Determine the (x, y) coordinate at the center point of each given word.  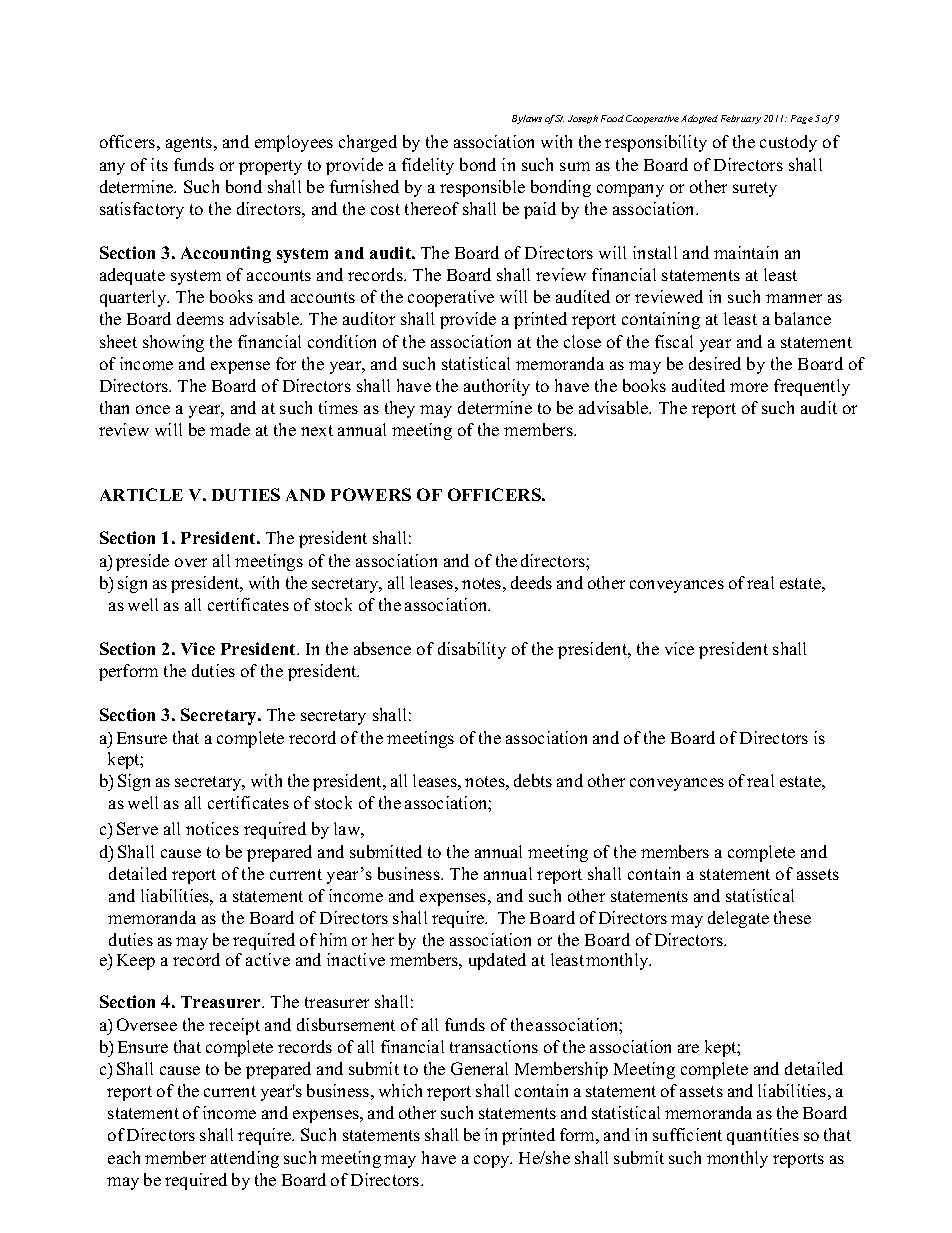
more (749, 387)
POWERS (371, 494)
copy (493, 1161)
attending (245, 1159)
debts (533, 780)
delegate (738, 919)
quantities (763, 1136)
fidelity (428, 166)
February (741, 119)
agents (190, 144)
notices (212, 828)
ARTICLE (141, 494)
